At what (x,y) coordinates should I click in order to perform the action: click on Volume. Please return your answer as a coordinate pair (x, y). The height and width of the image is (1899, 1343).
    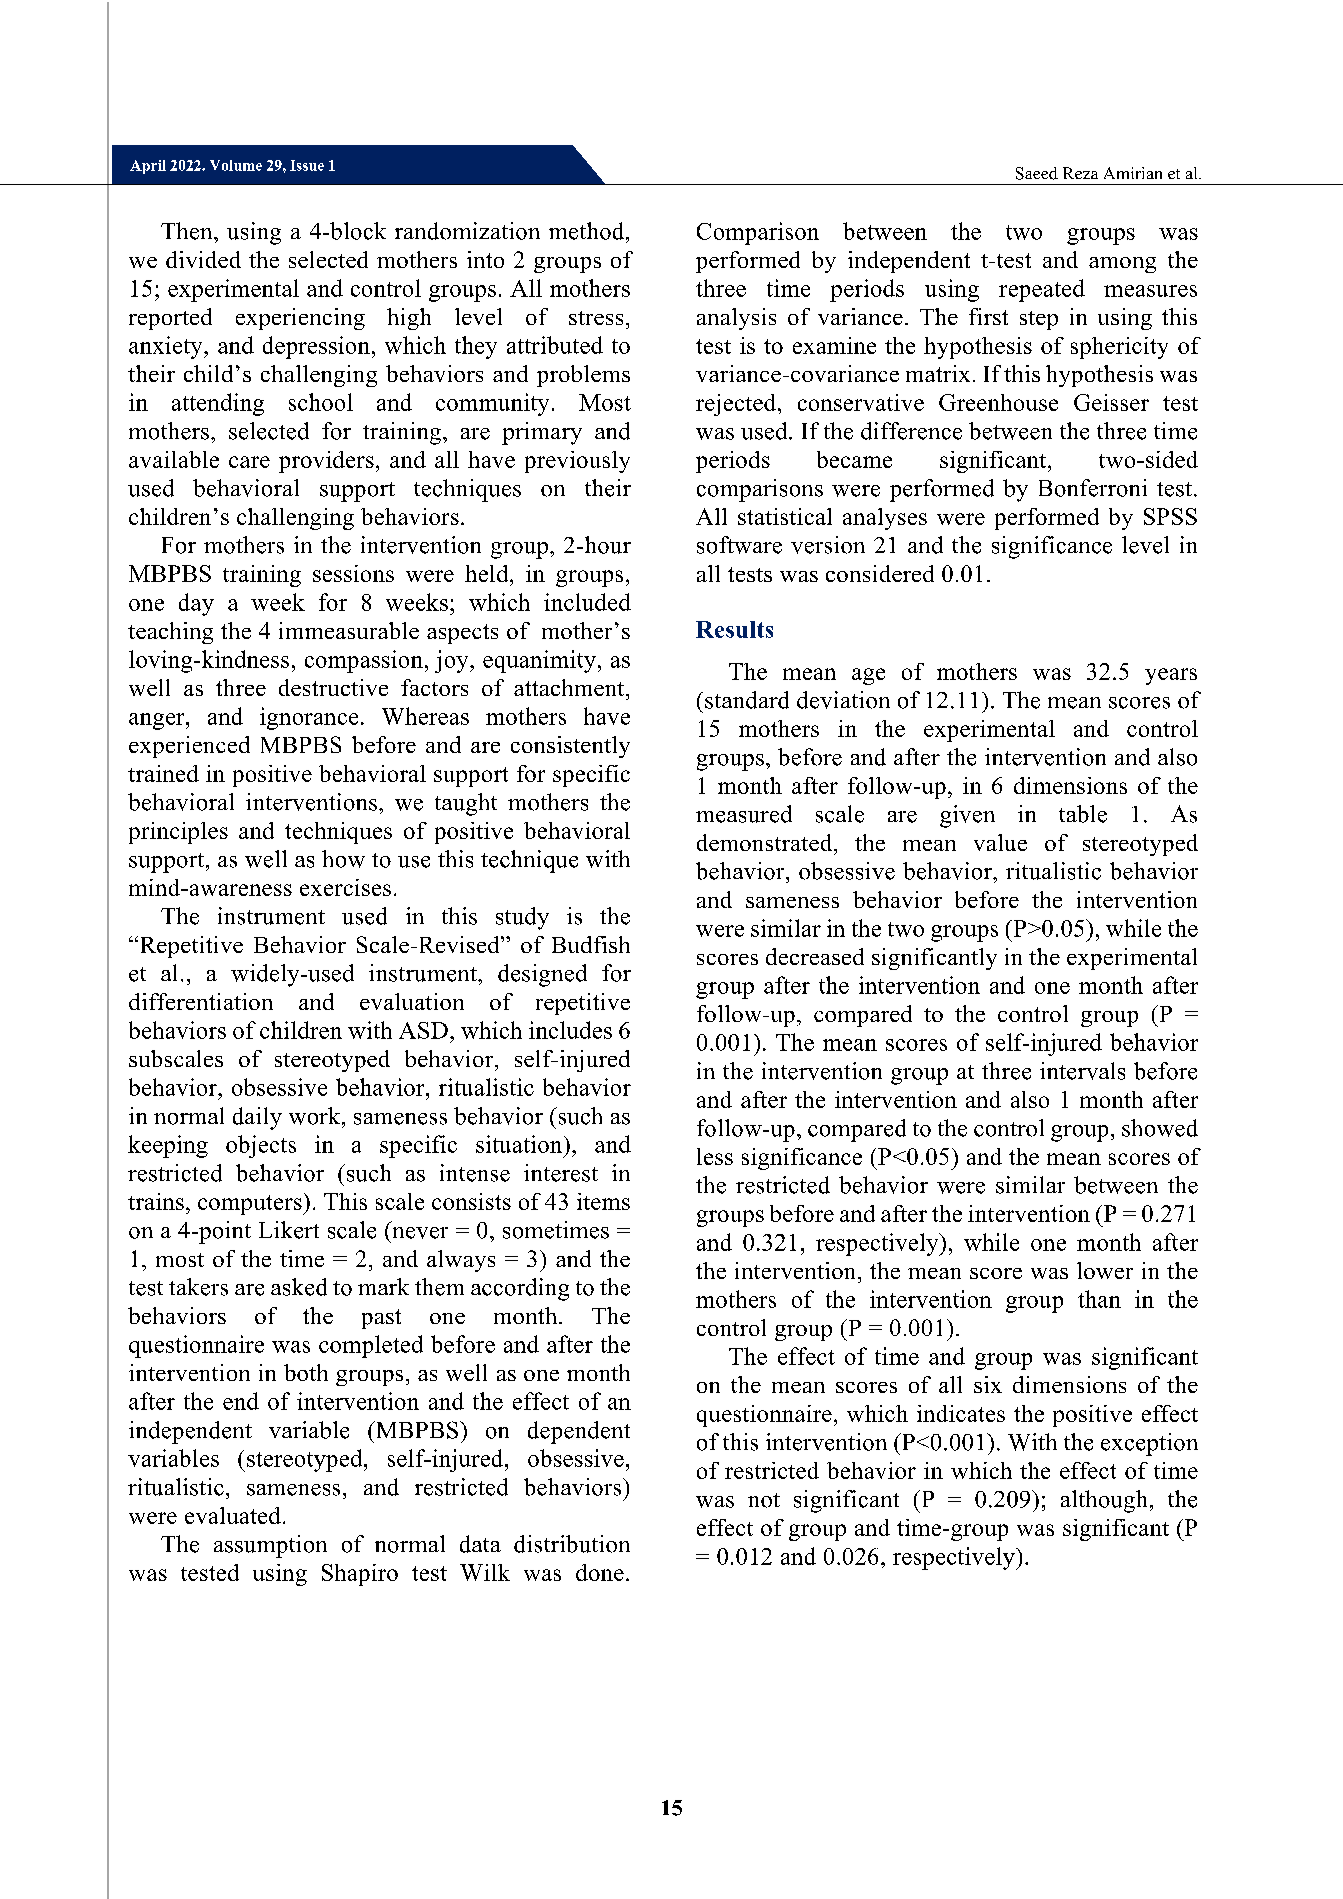
    Looking at the image, I should click on (236, 165).
